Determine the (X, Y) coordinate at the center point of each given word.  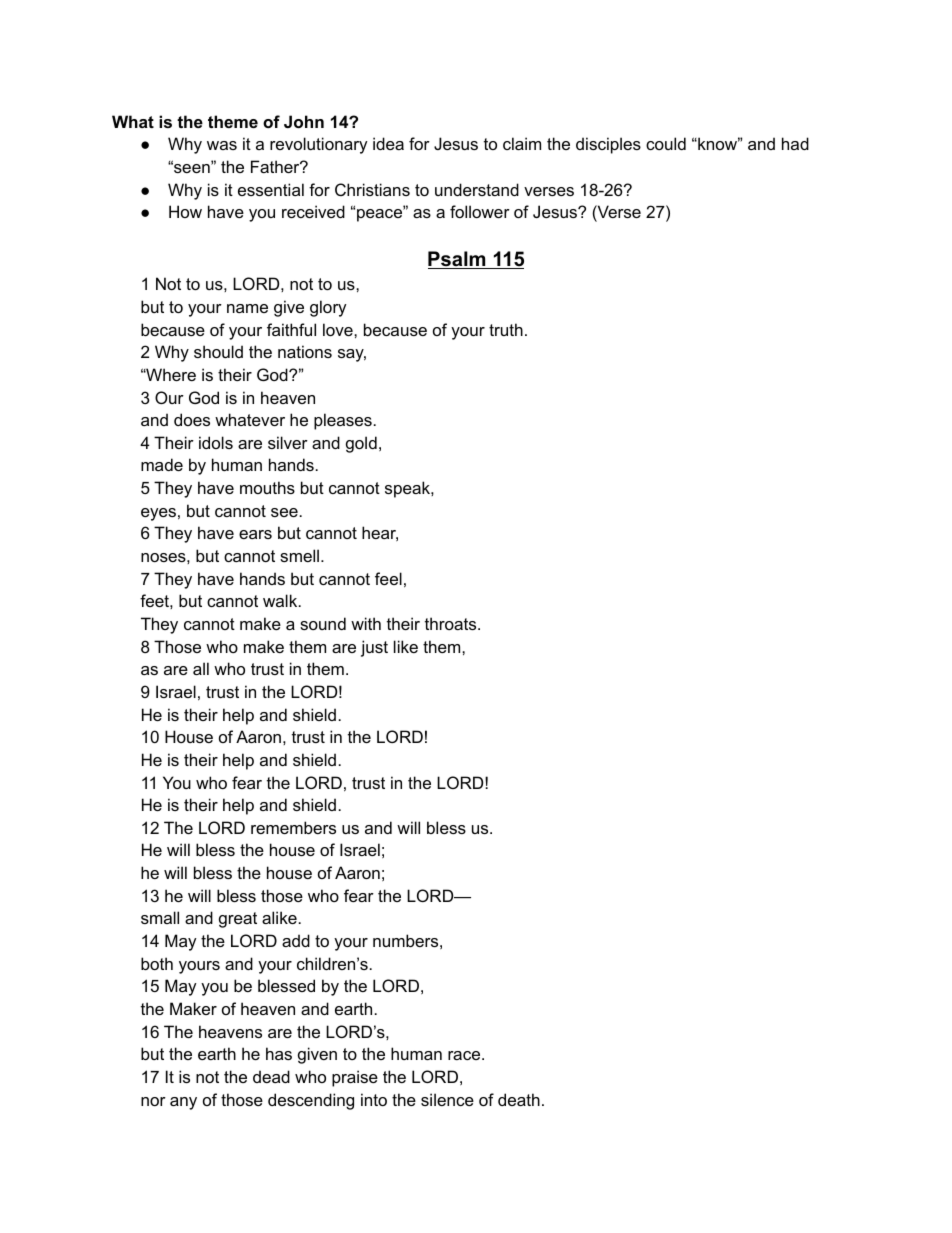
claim (522, 143)
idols (216, 442)
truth (506, 329)
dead (271, 1076)
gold (361, 444)
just (374, 648)
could (666, 143)
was (222, 145)
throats (452, 623)
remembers (293, 827)
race (465, 1055)
